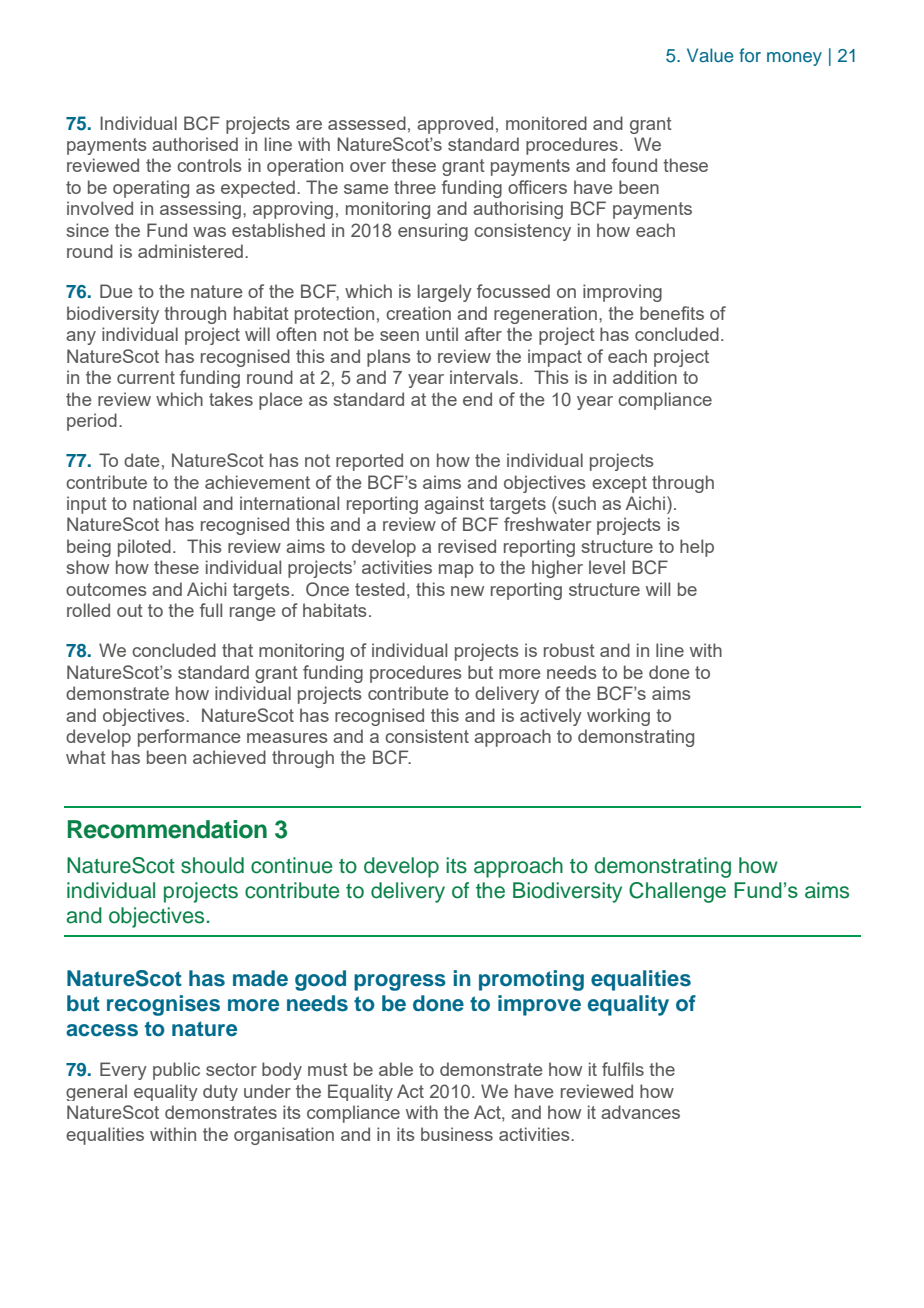  What do you see at coordinates (195, 144) in the image?
I see `authorised` at bounding box center [195, 144].
